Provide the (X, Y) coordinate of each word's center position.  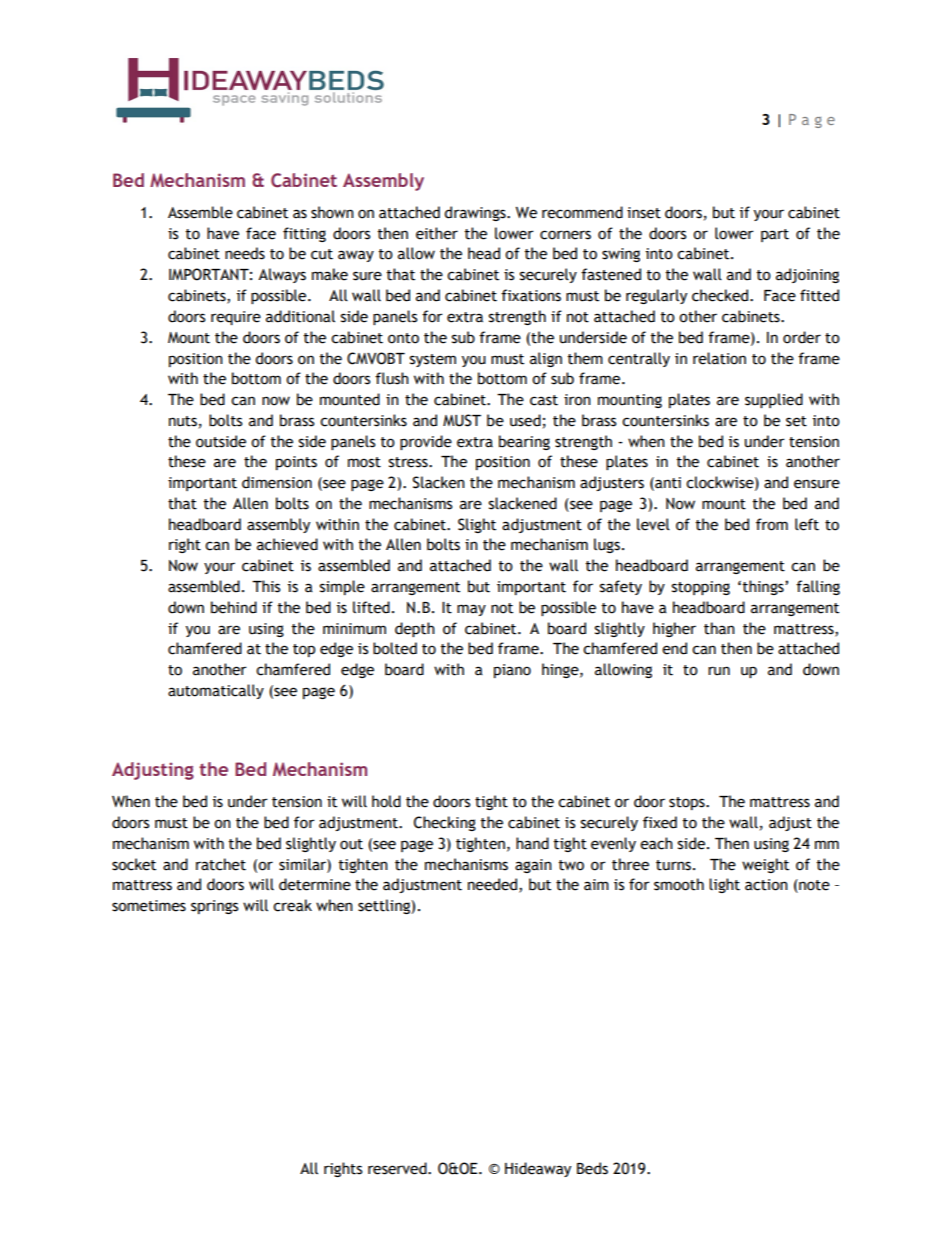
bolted (395, 648)
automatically (216, 691)
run (719, 671)
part (775, 235)
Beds (592, 1168)
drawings (476, 213)
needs (245, 253)
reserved (398, 1168)
